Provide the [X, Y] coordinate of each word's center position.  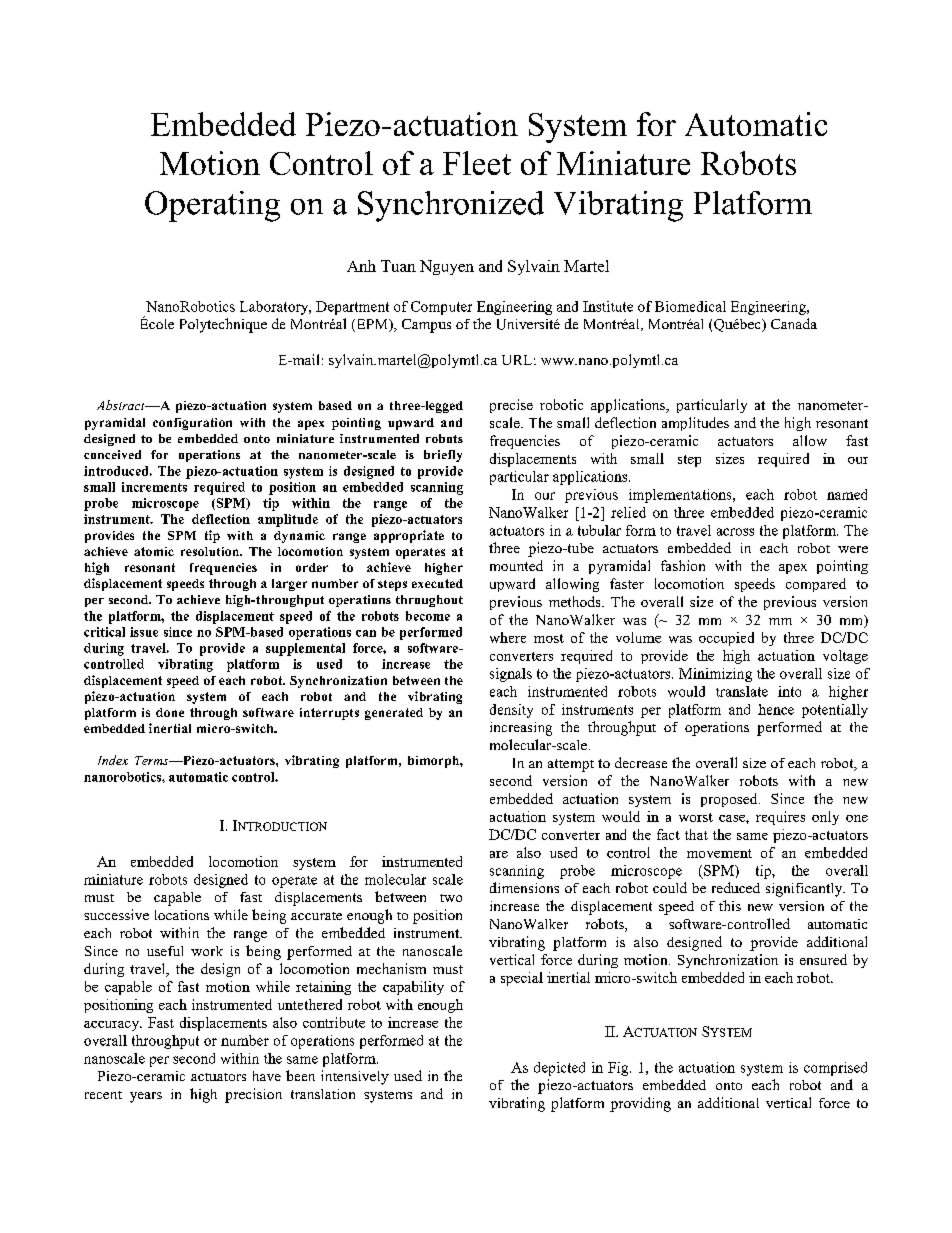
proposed [730, 800]
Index [113, 760]
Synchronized [451, 206]
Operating [212, 206]
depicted [559, 1069]
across [735, 532]
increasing [521, 729]
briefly [443, 456]
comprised [835, 1069]
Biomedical [690, 306]
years [146, 1097]
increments [154, 487]
